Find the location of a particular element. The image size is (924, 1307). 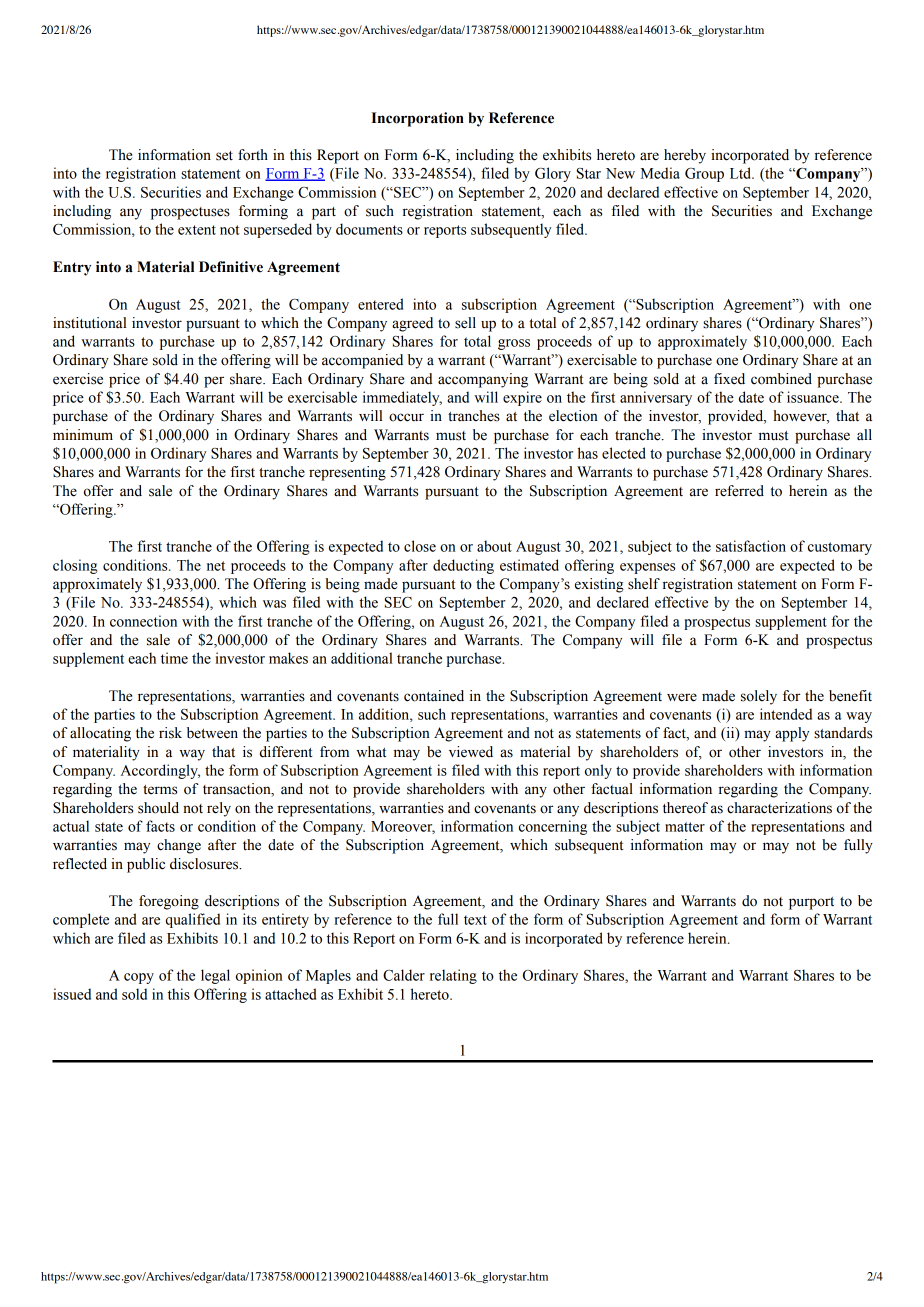

Ltd is located at coordinates (742, 173).
